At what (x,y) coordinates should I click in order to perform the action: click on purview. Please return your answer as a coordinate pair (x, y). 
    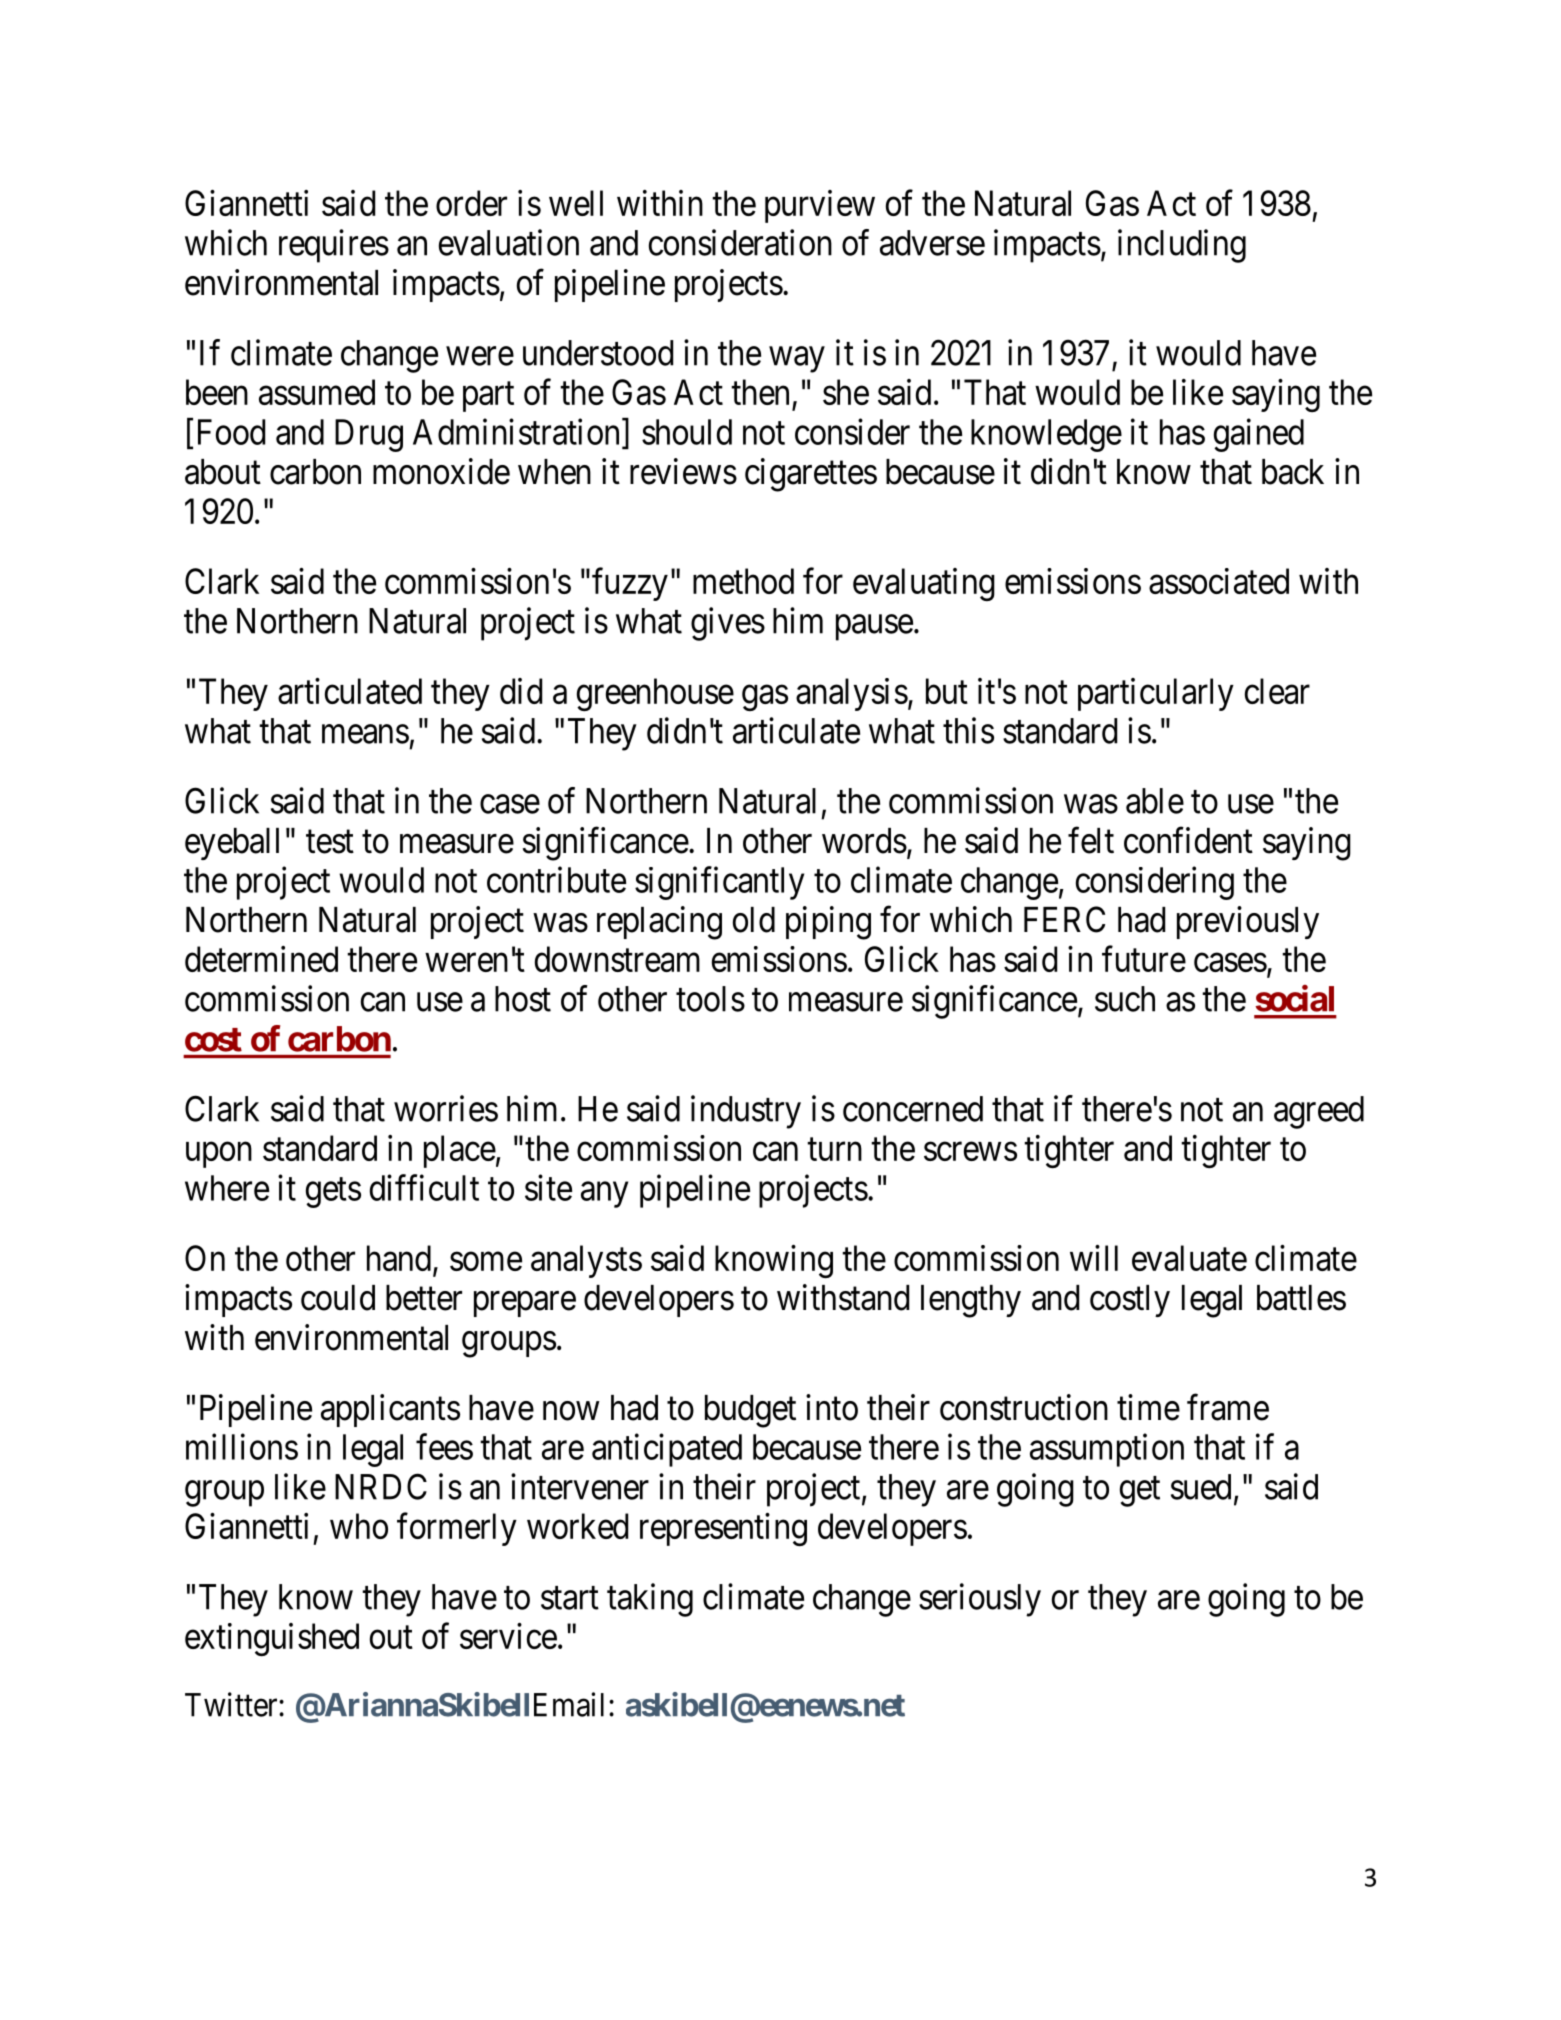
    Looking at the image, I should click on (820, 206).
